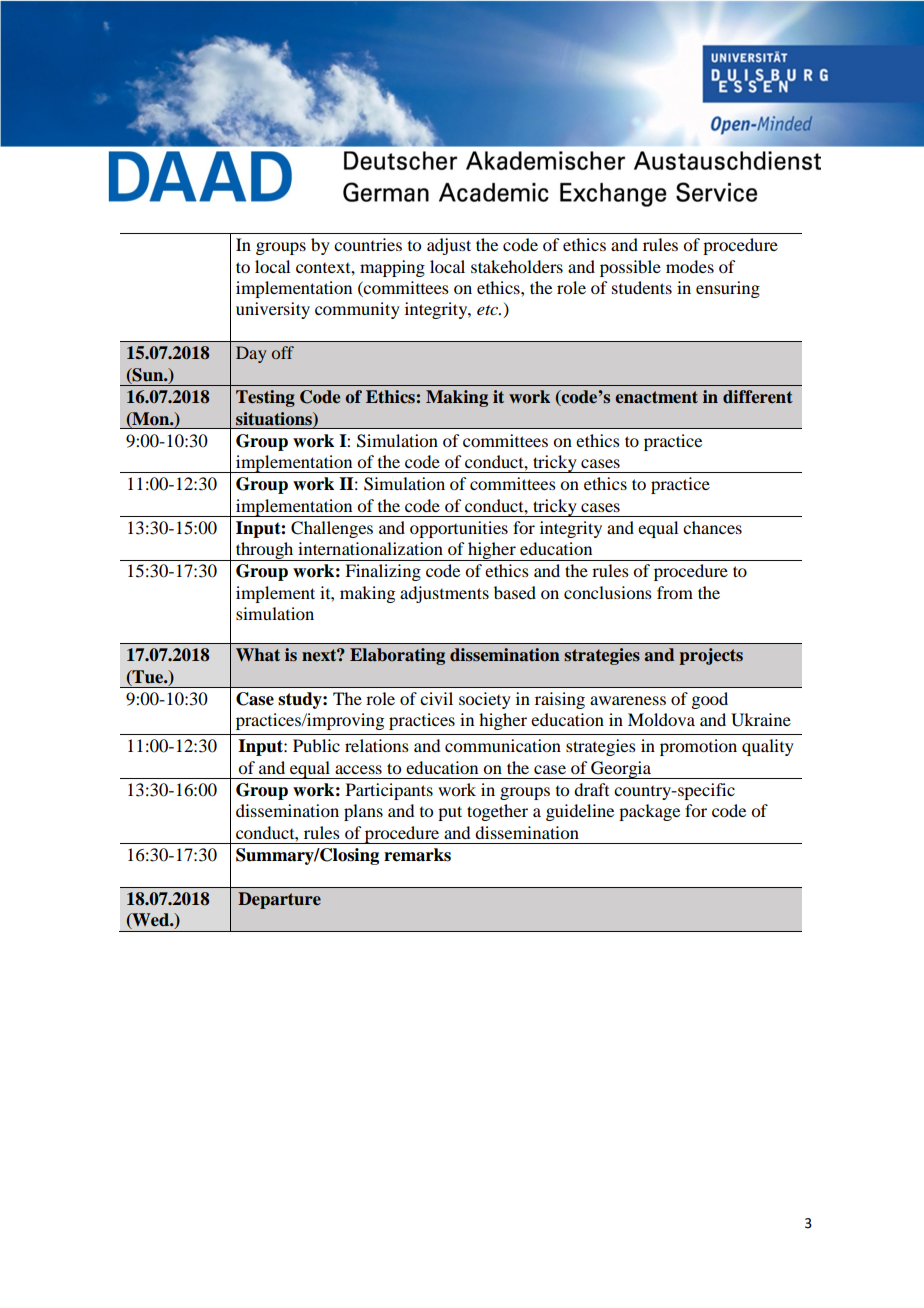 This page has width=924, height=1308. What do you see at coordinates (368, 244) in the page?
I see `countries` at bounding box center [368, 244].
